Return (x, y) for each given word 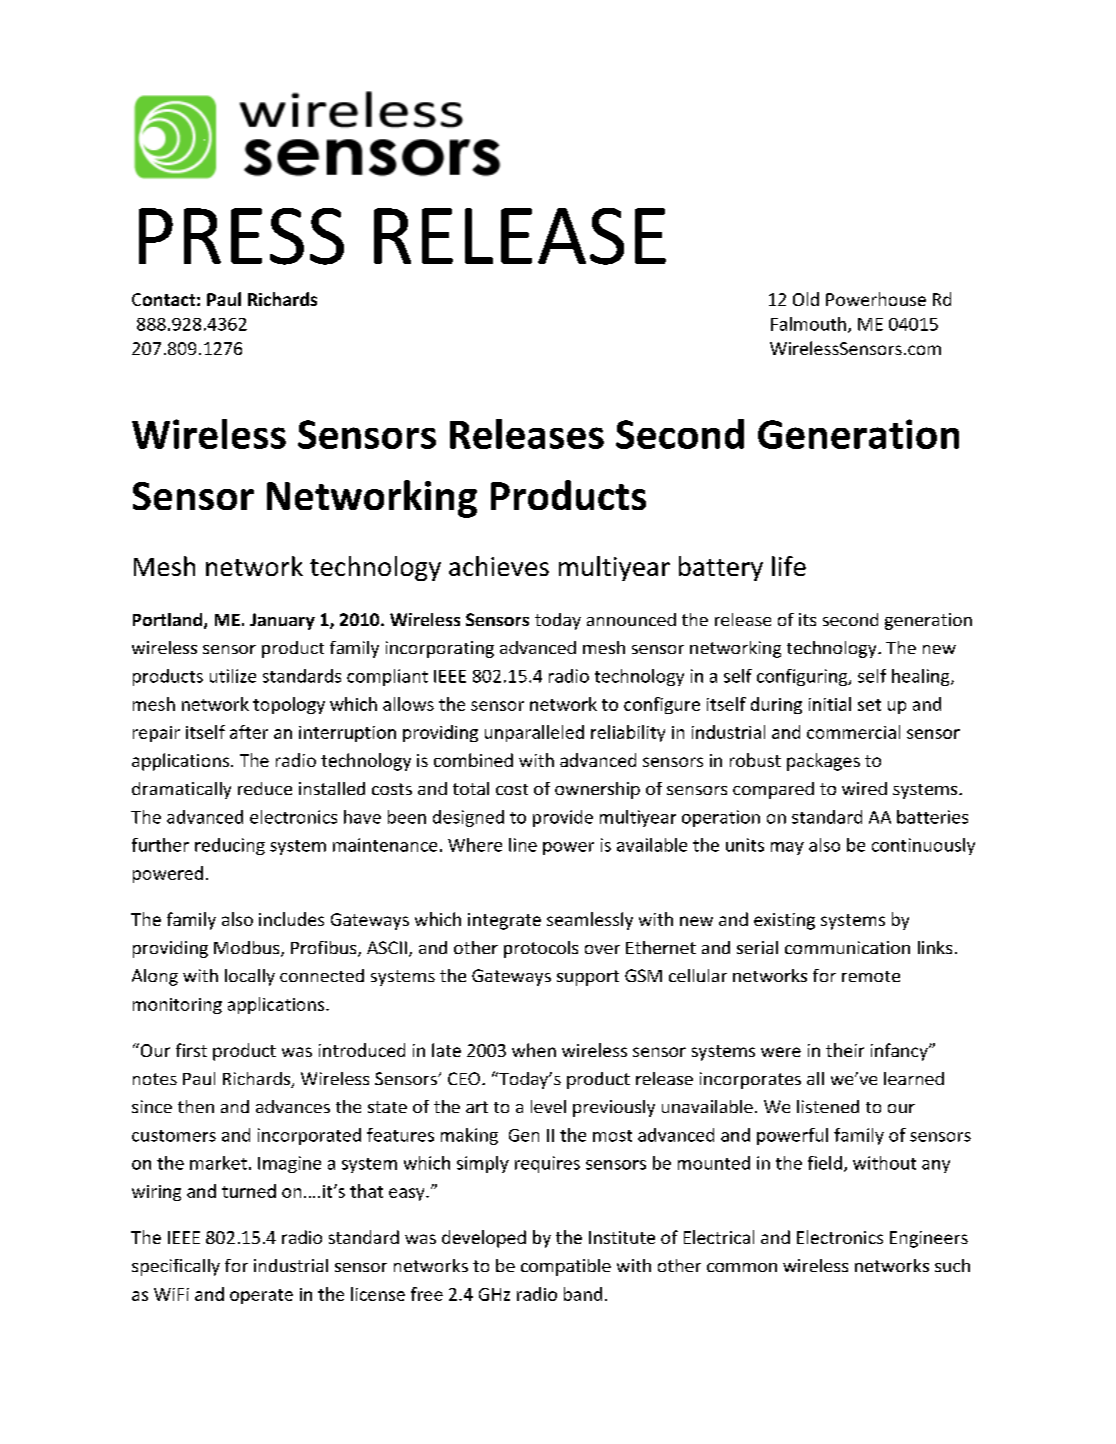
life (789, 566)
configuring (803, 677)
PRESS (241, 236)
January (282, 621)
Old (806, 299)
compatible (566, 1267)
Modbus (248, 949)
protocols (541, 949)
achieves (499, 566)
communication (847, 947)
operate (261, 1296)
